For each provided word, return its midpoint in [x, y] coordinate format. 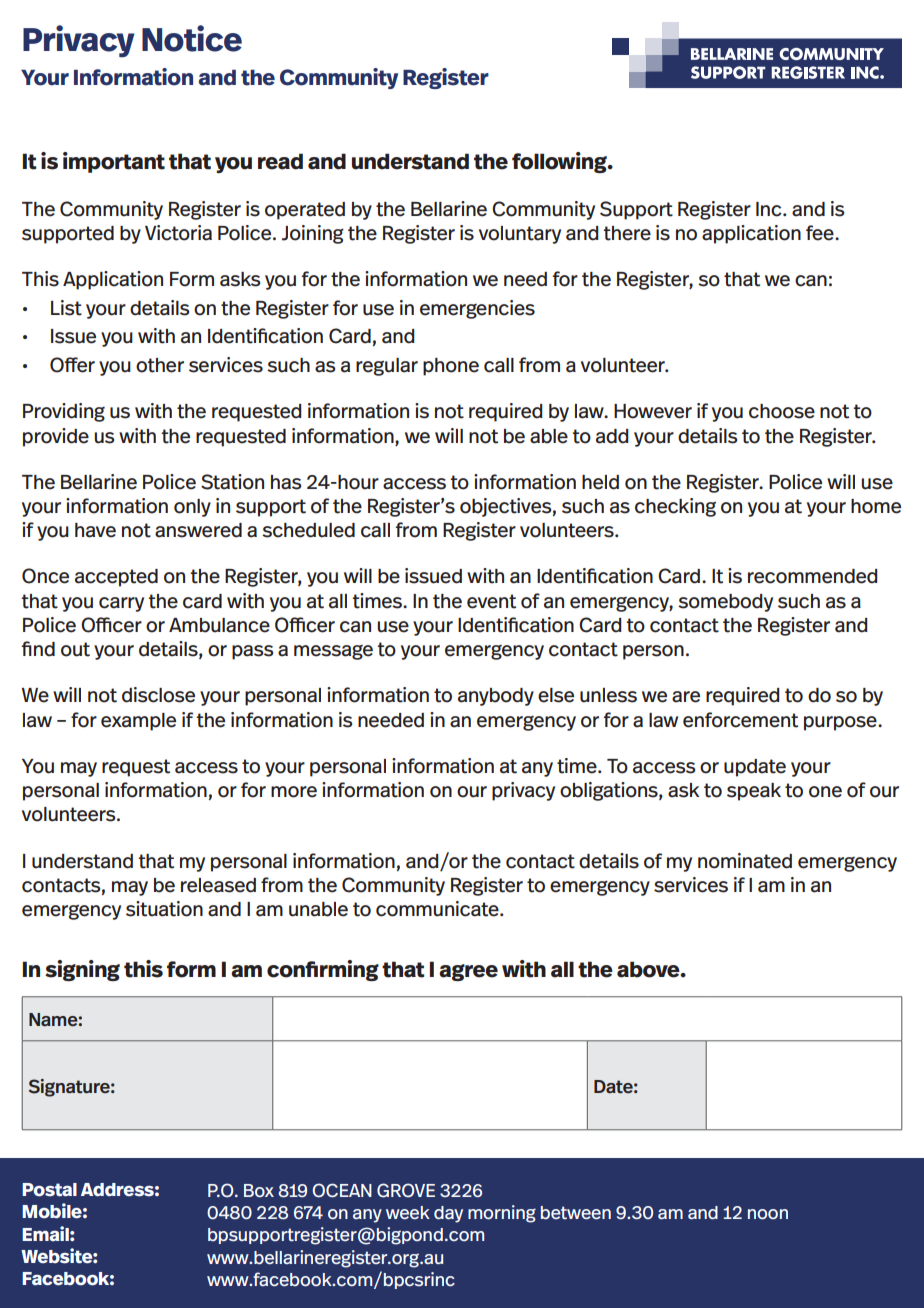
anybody [496, 697]
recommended [813, 576]
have [95, 530]
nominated [745, 861]
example [138, 722]
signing [82, 970]
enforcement [740, 720]
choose [782, 411]
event [491, 601]
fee [821, 233]
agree [468, 972]
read [280, 161]
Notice [192, 38]
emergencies [477, 309]
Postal [49, 1190]
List [66, 308]
